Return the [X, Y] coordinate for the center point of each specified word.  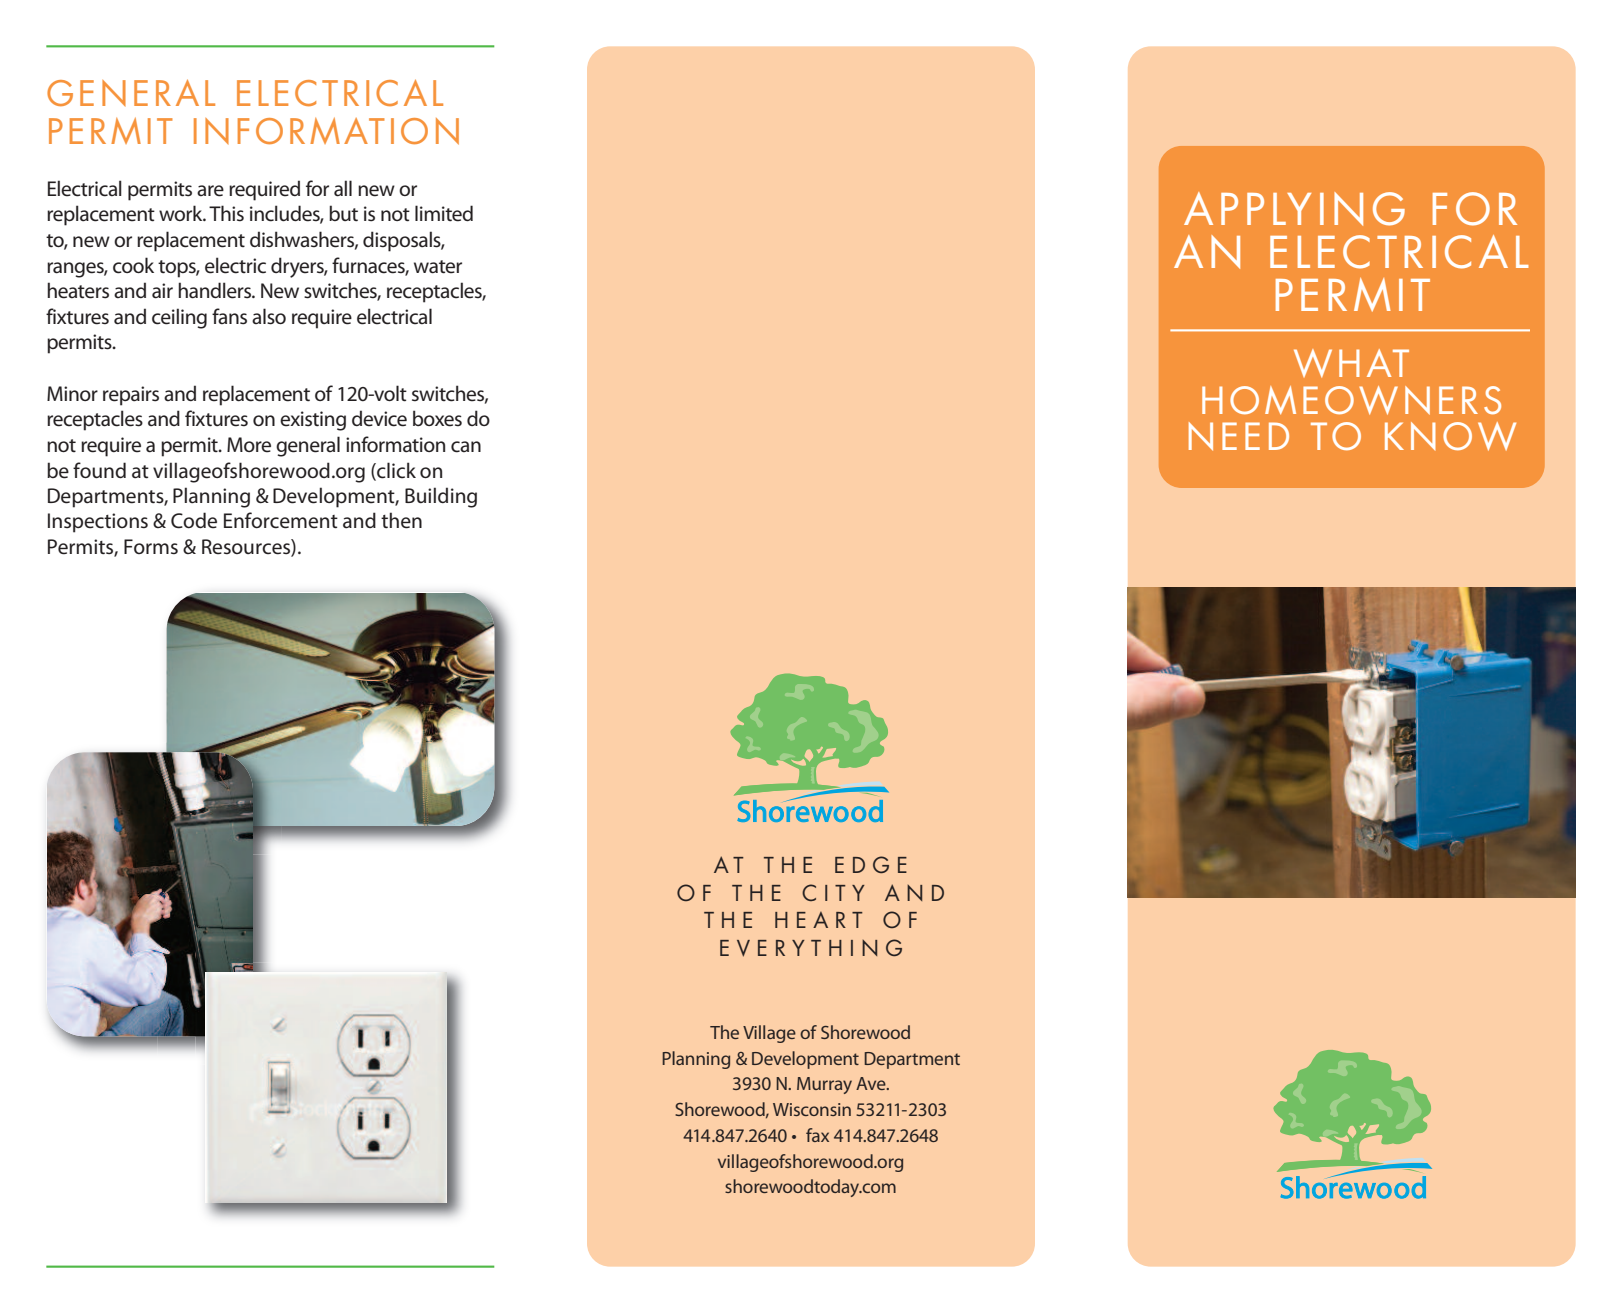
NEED [1239, 436]
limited [444, 213]
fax [817, 1135]
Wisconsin [812, 1109]
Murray [824, 1085]
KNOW [1450, 436]
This [226, 213]
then [401, 520]
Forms [151, 546]
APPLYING [1294, 209]
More [249, 445]
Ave [872, 1083]
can [466, 447]
